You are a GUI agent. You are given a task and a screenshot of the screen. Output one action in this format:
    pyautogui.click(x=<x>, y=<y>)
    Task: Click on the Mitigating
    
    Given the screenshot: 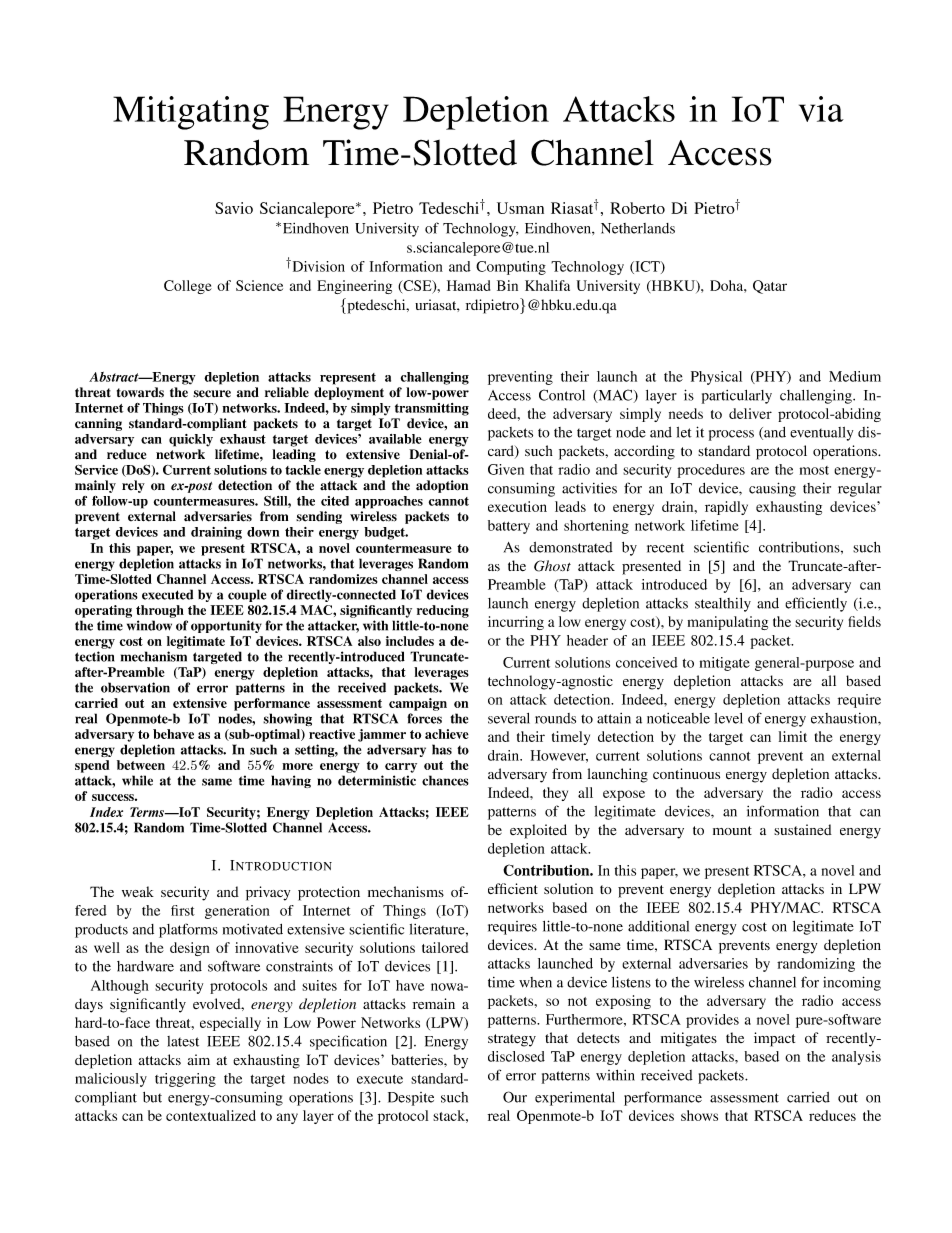 What is the action you would take?
    pyautogui.click(x=191, y=113)
